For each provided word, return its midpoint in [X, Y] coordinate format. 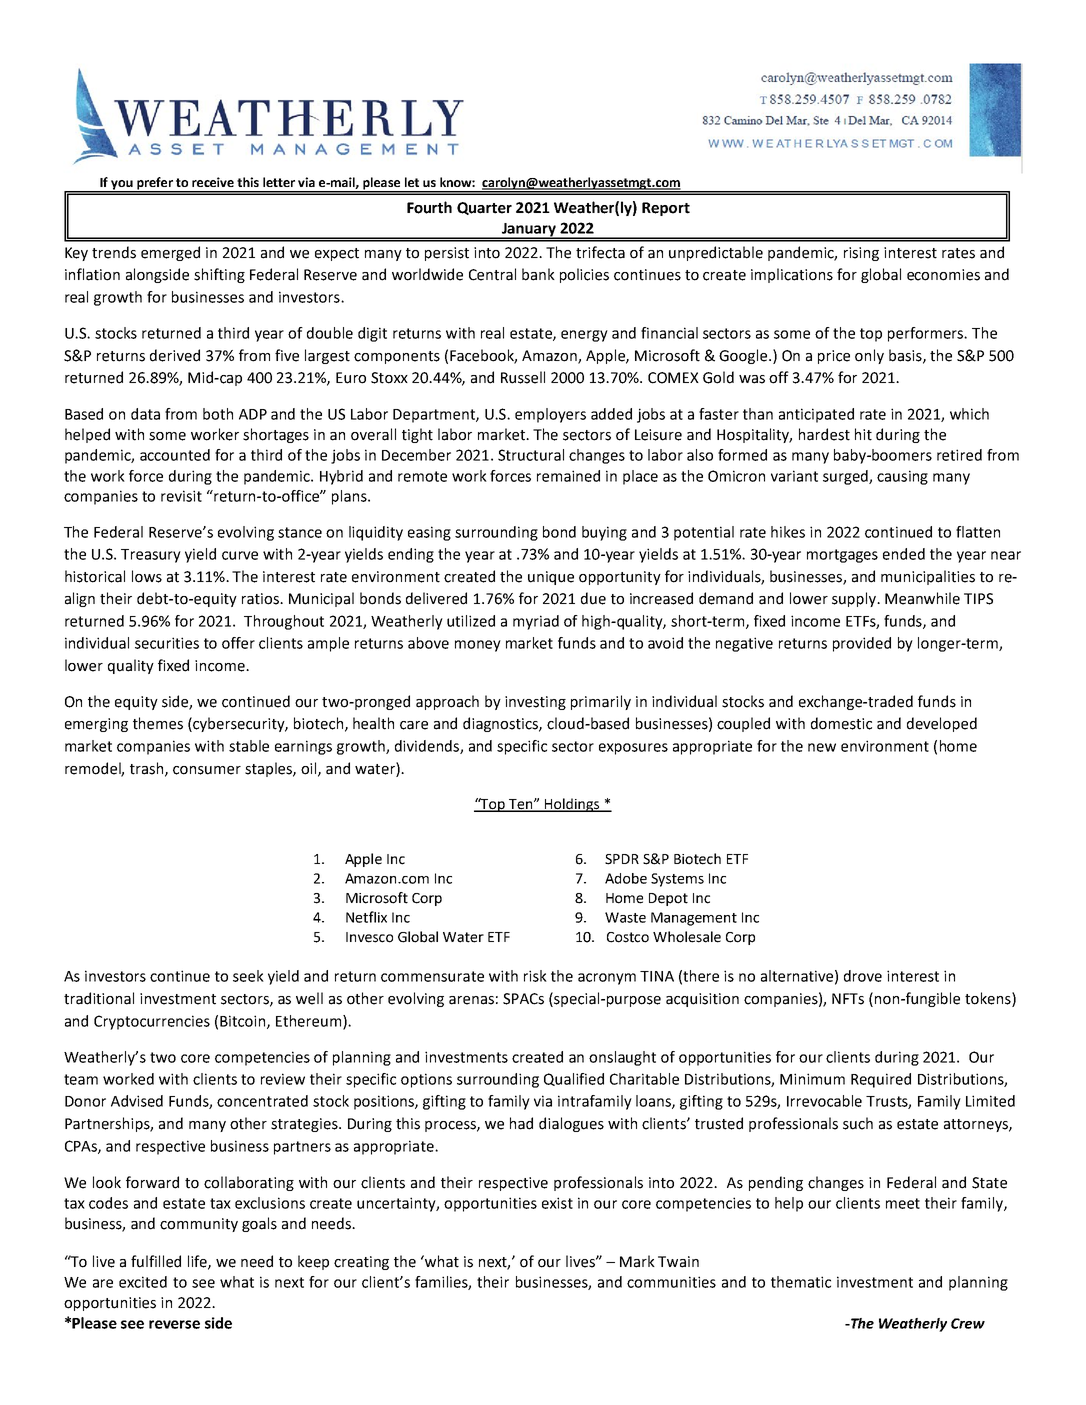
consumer [207, 770]
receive [213, 182]
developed [942, 724]
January [528, 231]
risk [535, 976]
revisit [181, 496]
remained [568, 476]
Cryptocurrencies [152, 1022]
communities [671, 1282]
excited [143, 1282]
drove [863, 976]
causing [902, 477]
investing [535, 703]
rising [861, 254]
